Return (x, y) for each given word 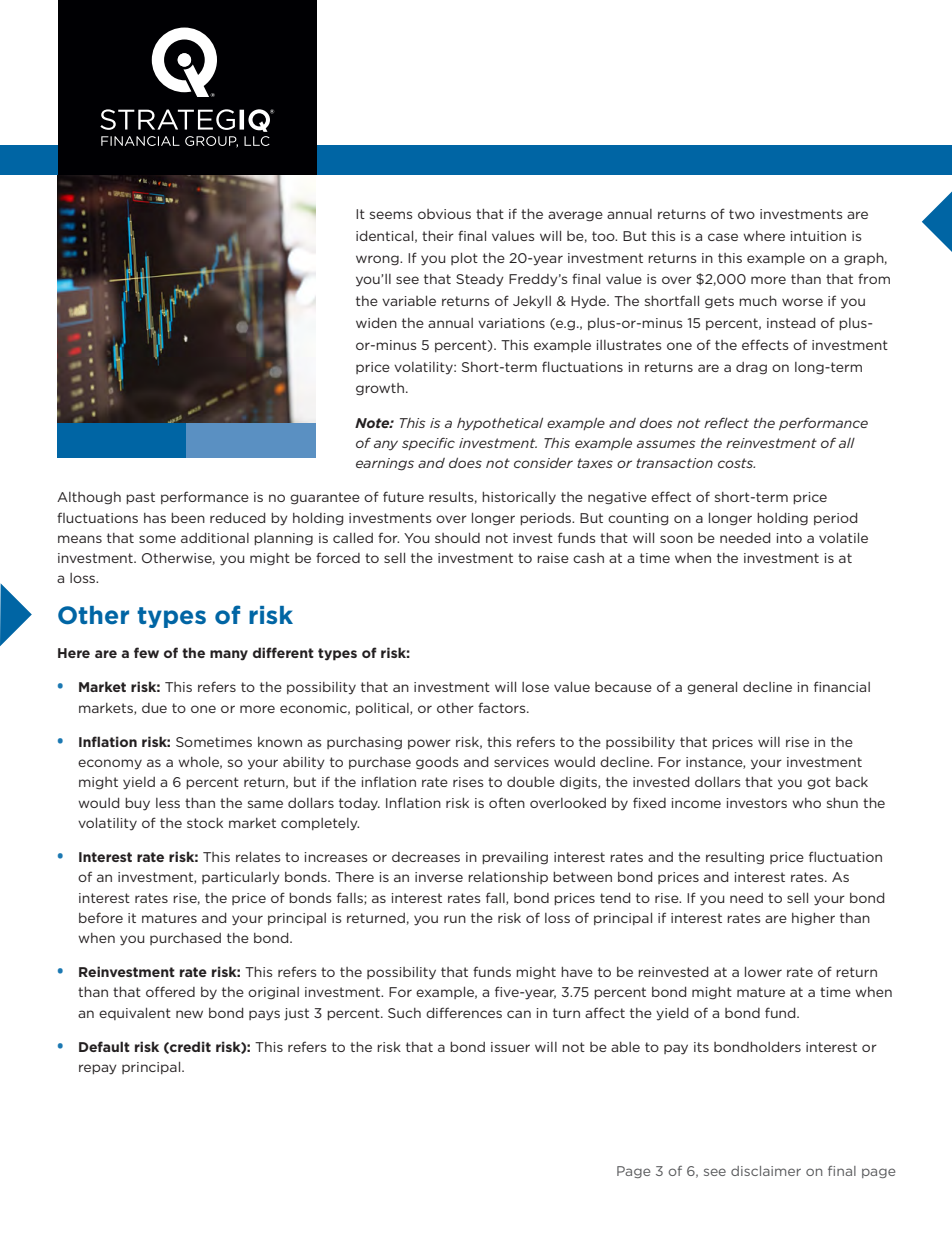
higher (813, 919)
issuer (510, 1047)
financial (842, 686)
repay (98, 1069)
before (101, 917)
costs (736, 463)
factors (503, 707)
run (455, 919)
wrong (378, 260)
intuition (818, 236)
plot (464, 259)
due (154, 708)
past (140, 498)
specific (428, 443)
